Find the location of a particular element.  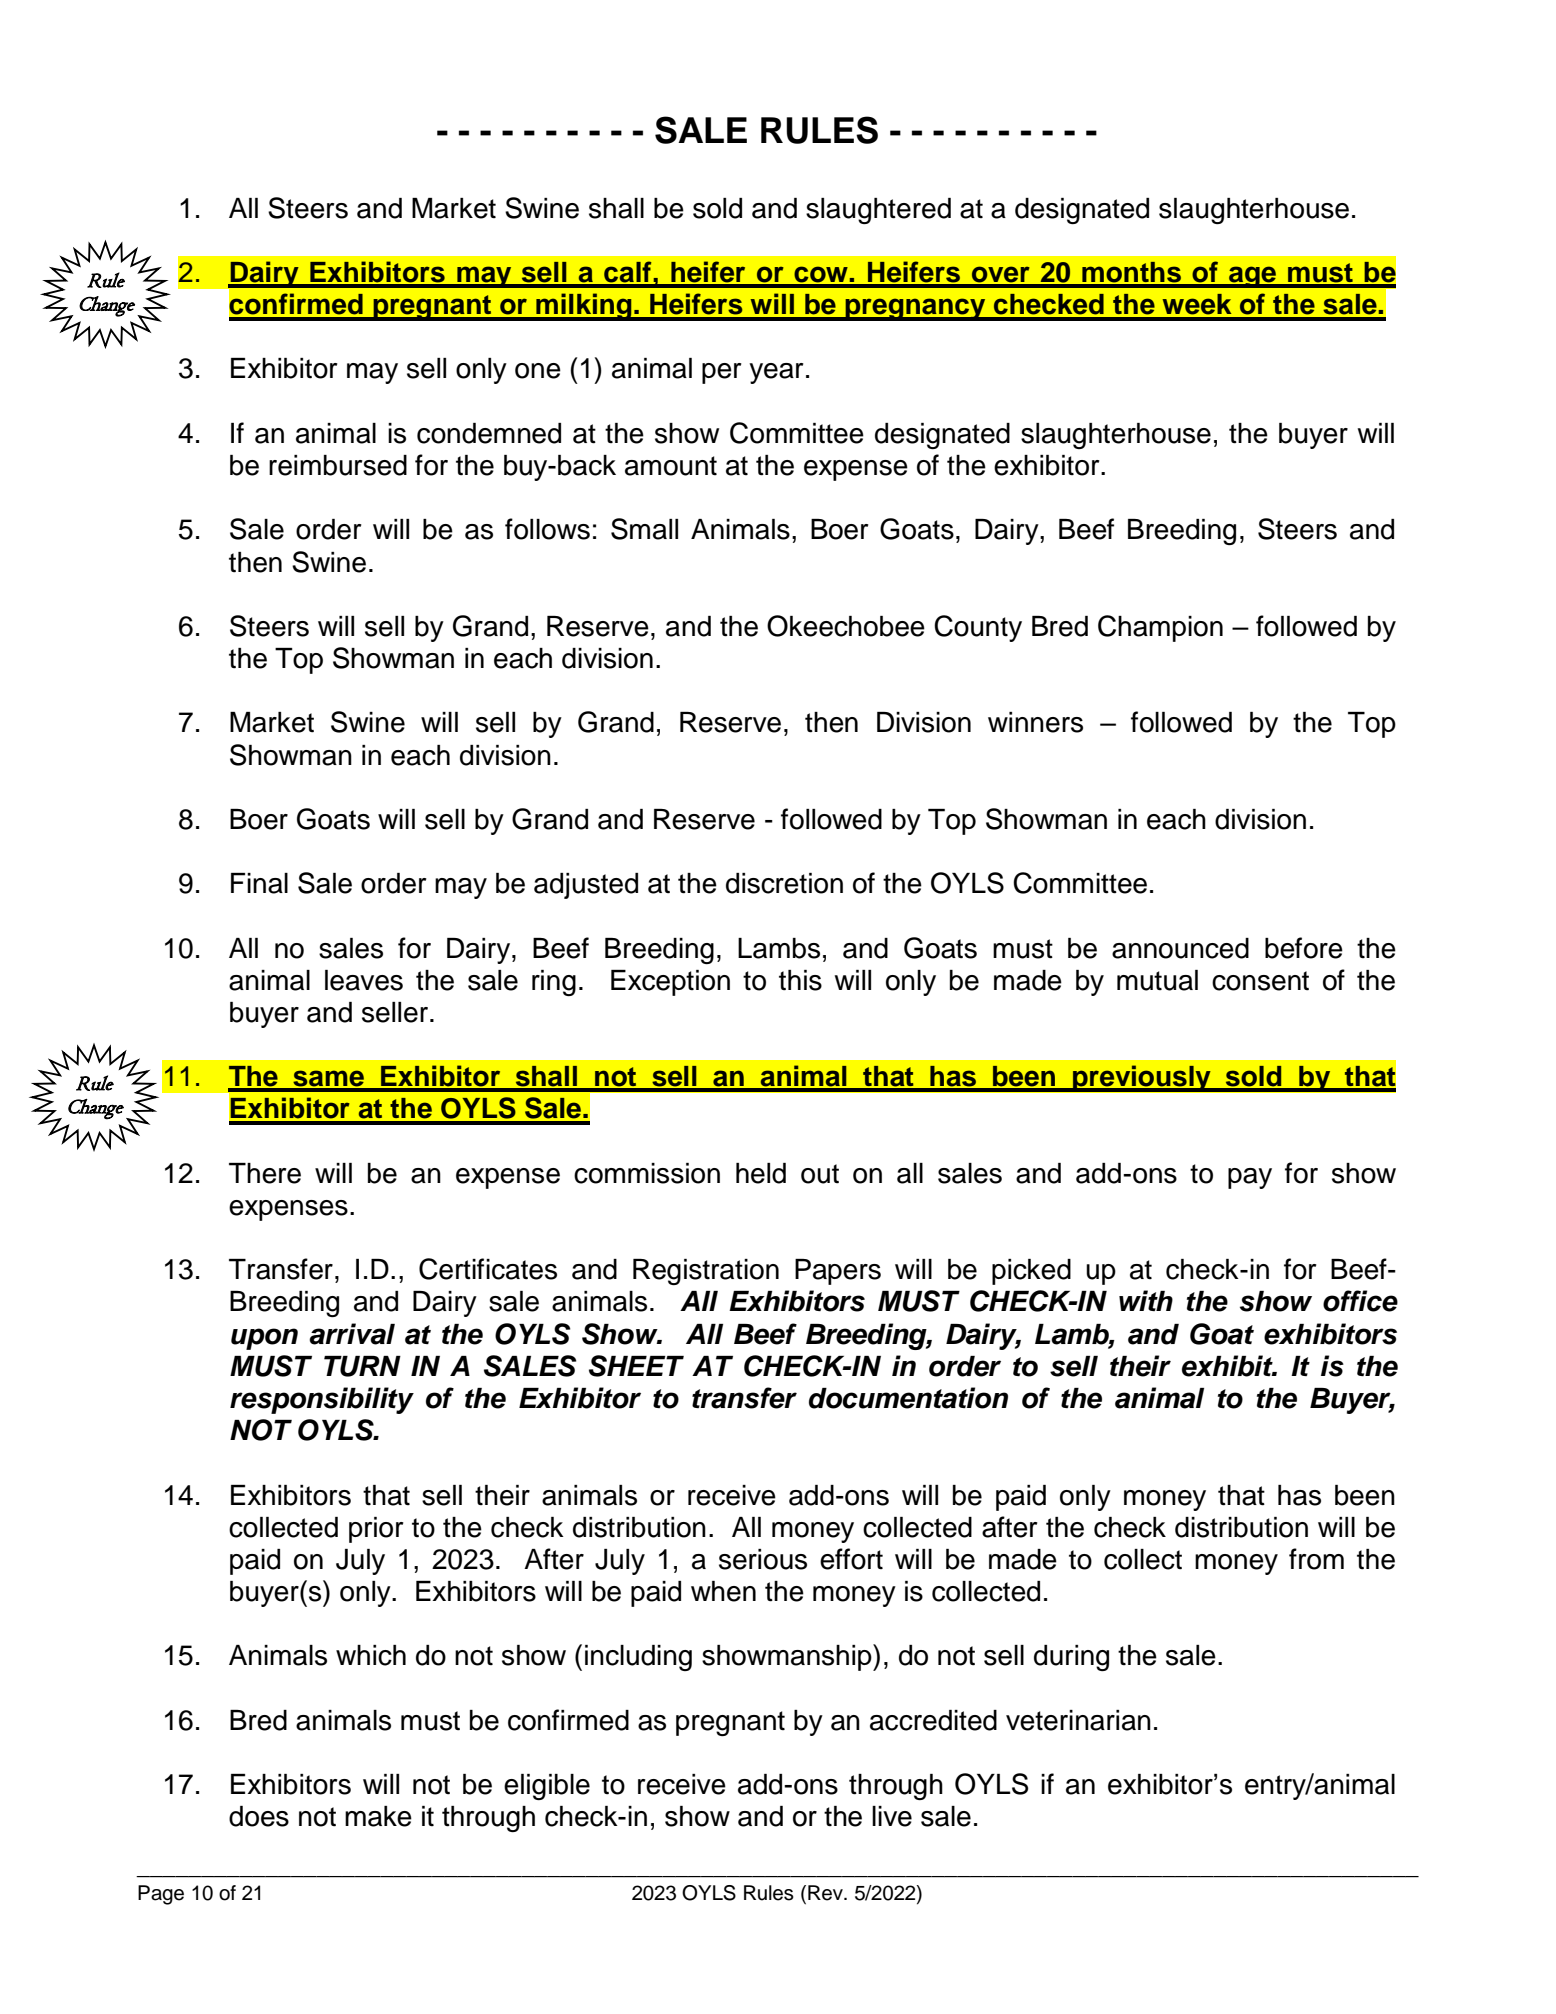

does is located at coordinates (259, 1816).
